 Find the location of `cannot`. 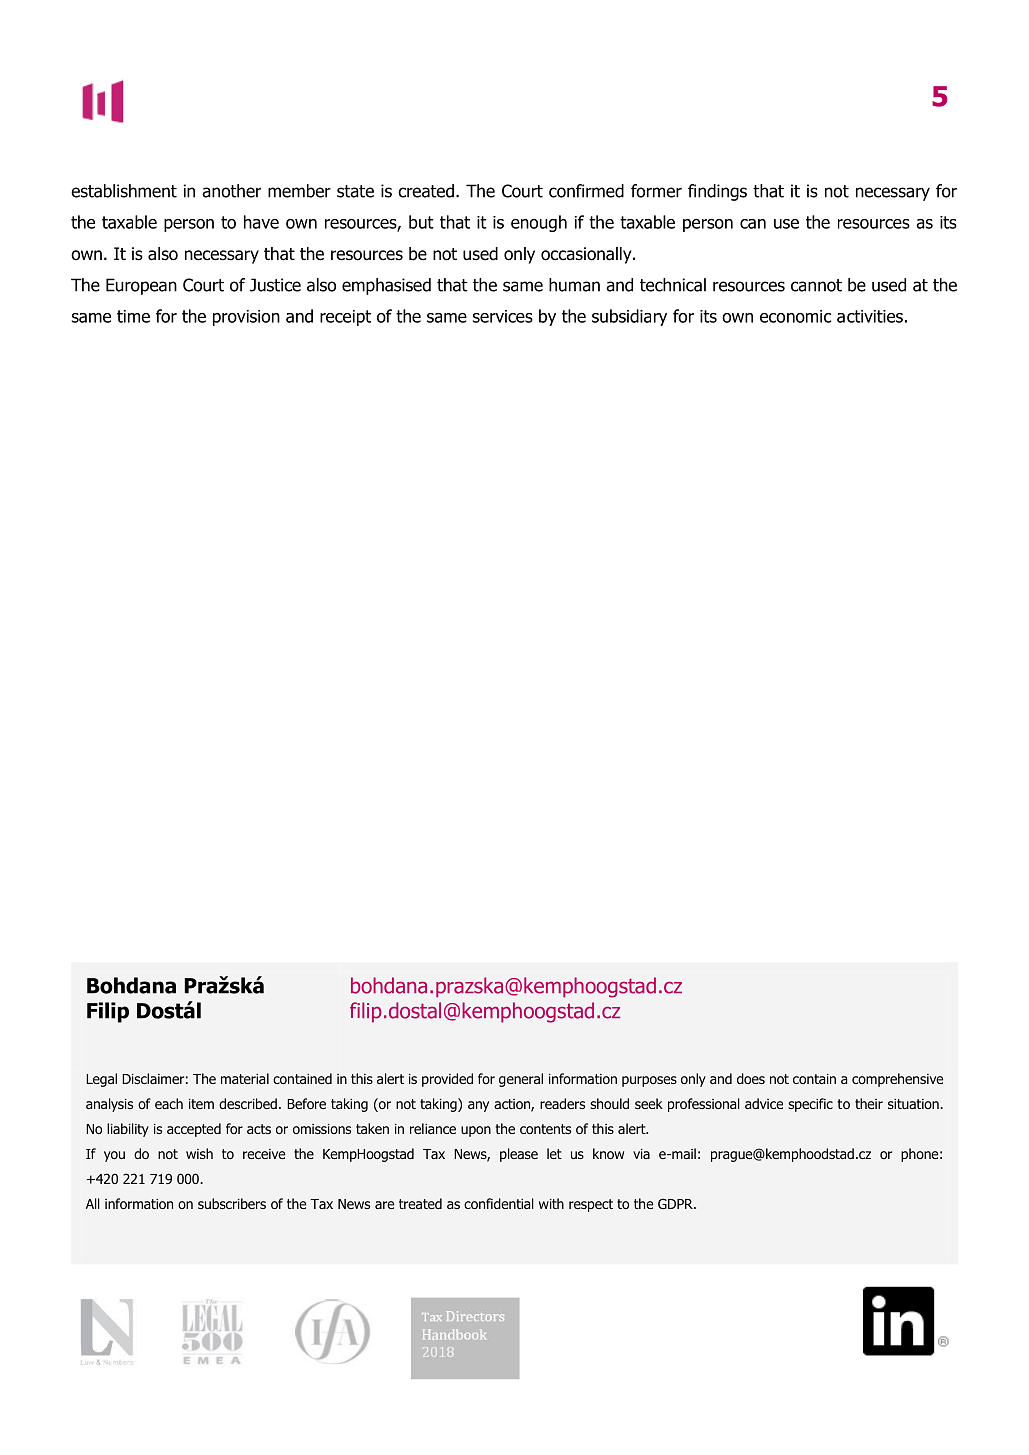

cannot is located at coordinates (816, 285).
